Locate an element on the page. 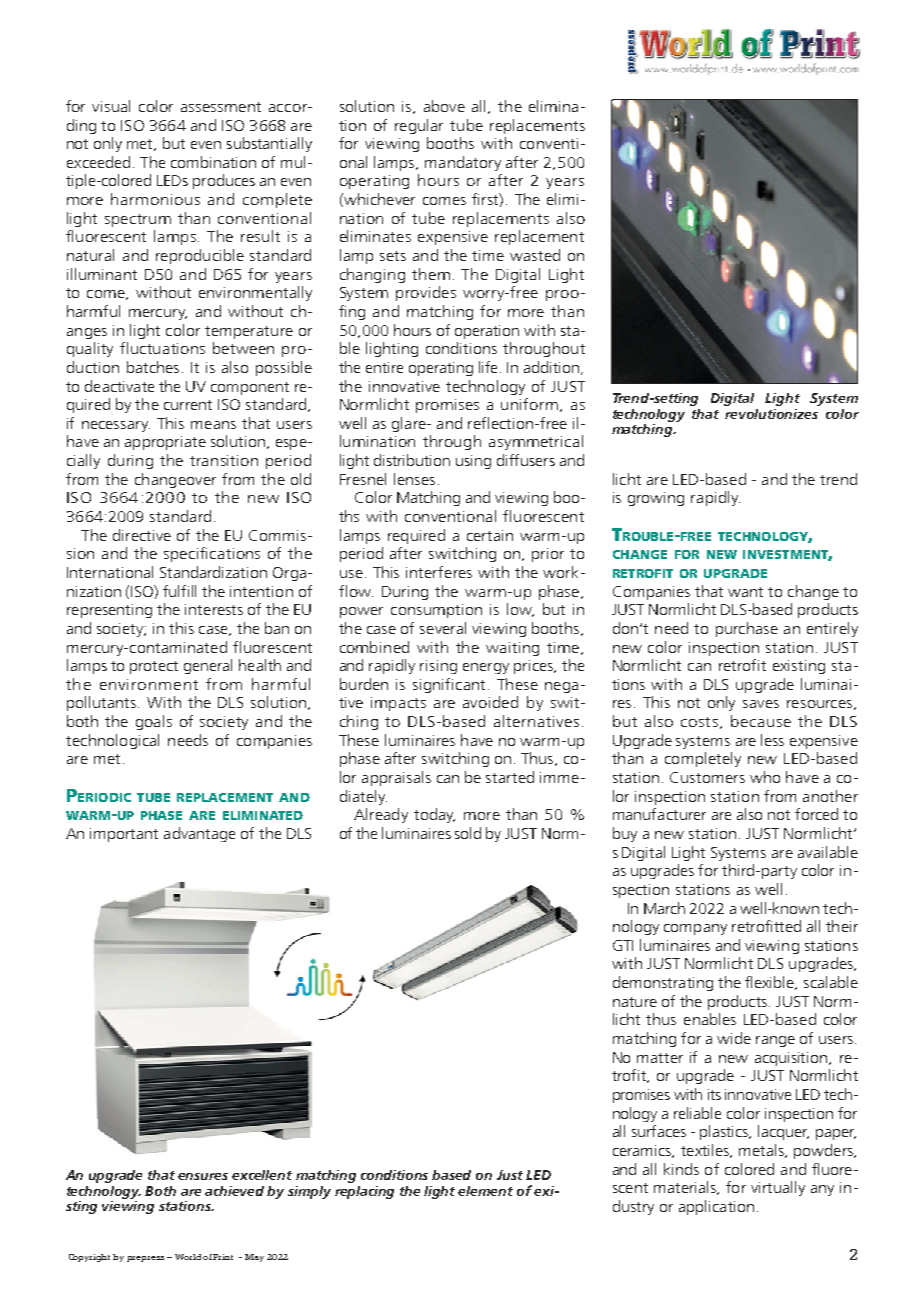 The width and height of the document is (924, 1308). appropriate is located at coordinates (165, 443).
